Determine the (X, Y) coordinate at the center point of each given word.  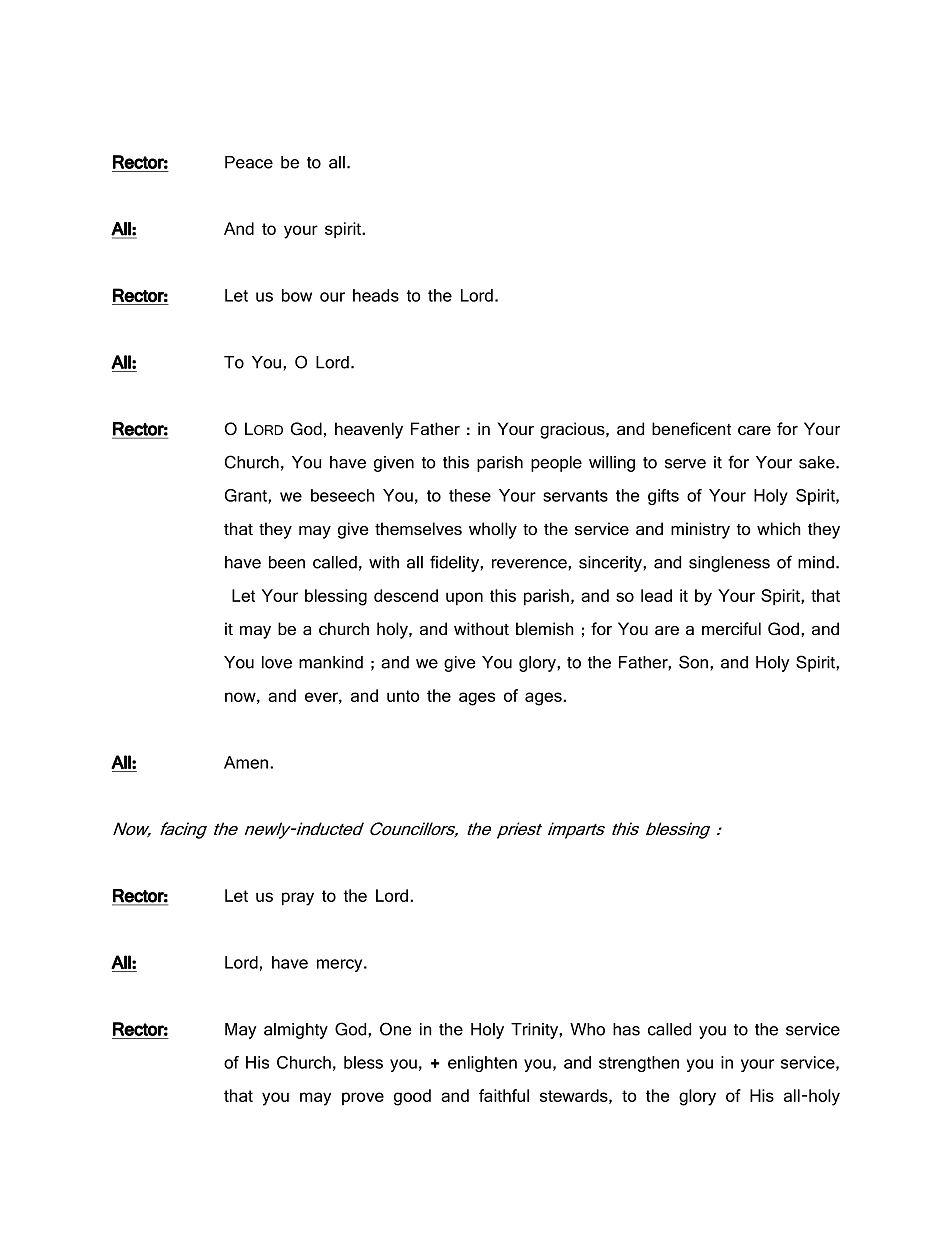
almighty (296, 1031)
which (779, 528)
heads (376, 295)
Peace (249, 162)
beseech (343, 495)
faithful (504, 1095)
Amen (246, 762)
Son (693, 662)
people (556, 464)
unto (403, 696)
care (754, 431)
